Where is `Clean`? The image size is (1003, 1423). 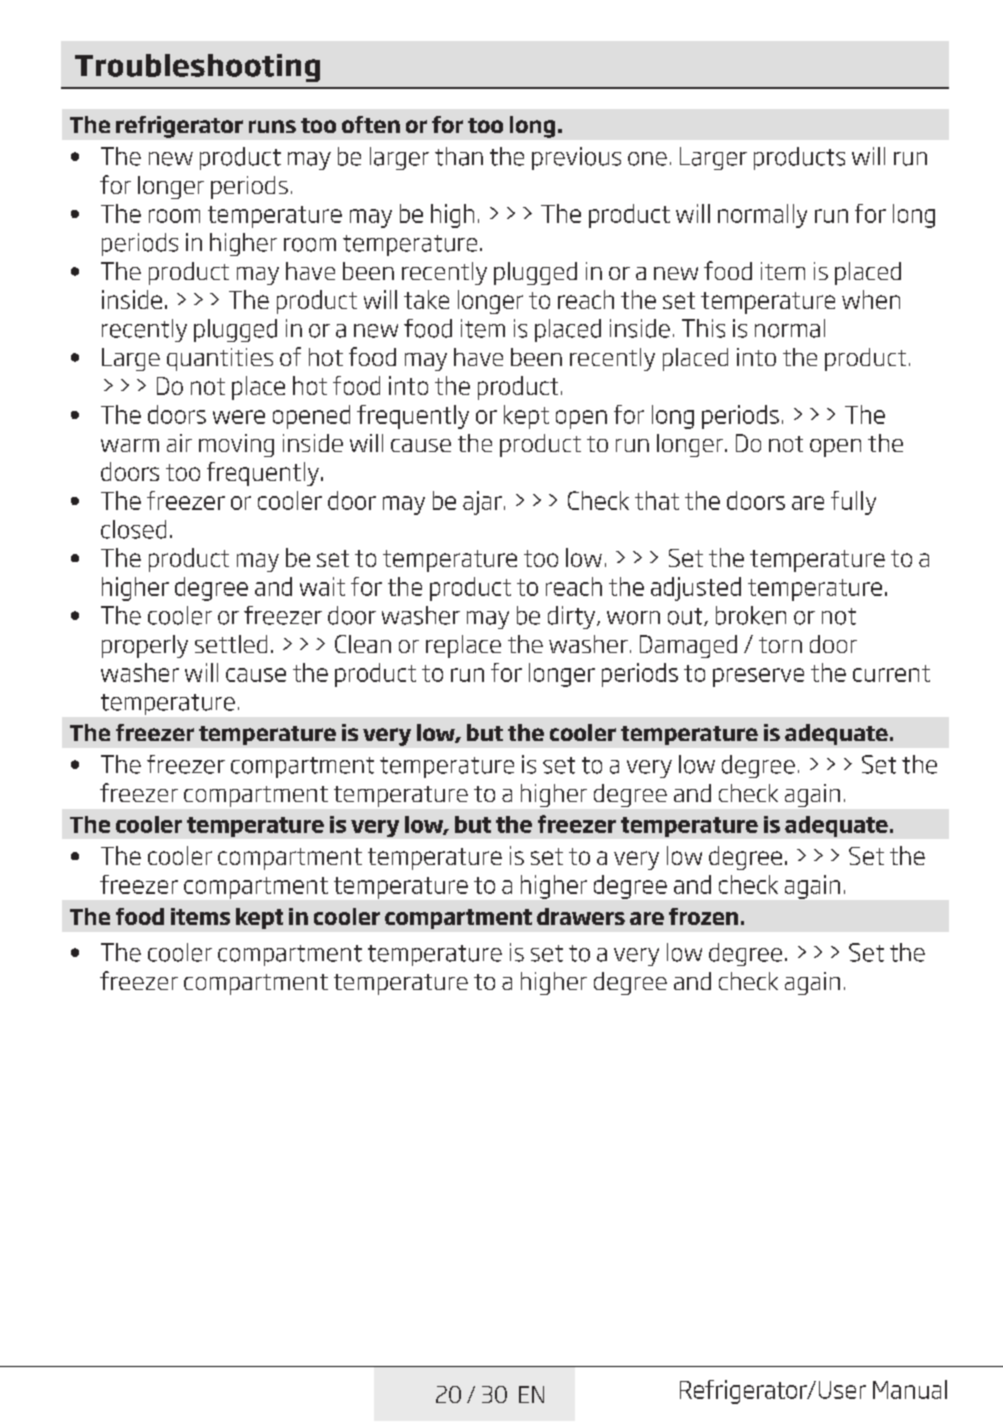
Clean is located at coordinates (363, 644).
